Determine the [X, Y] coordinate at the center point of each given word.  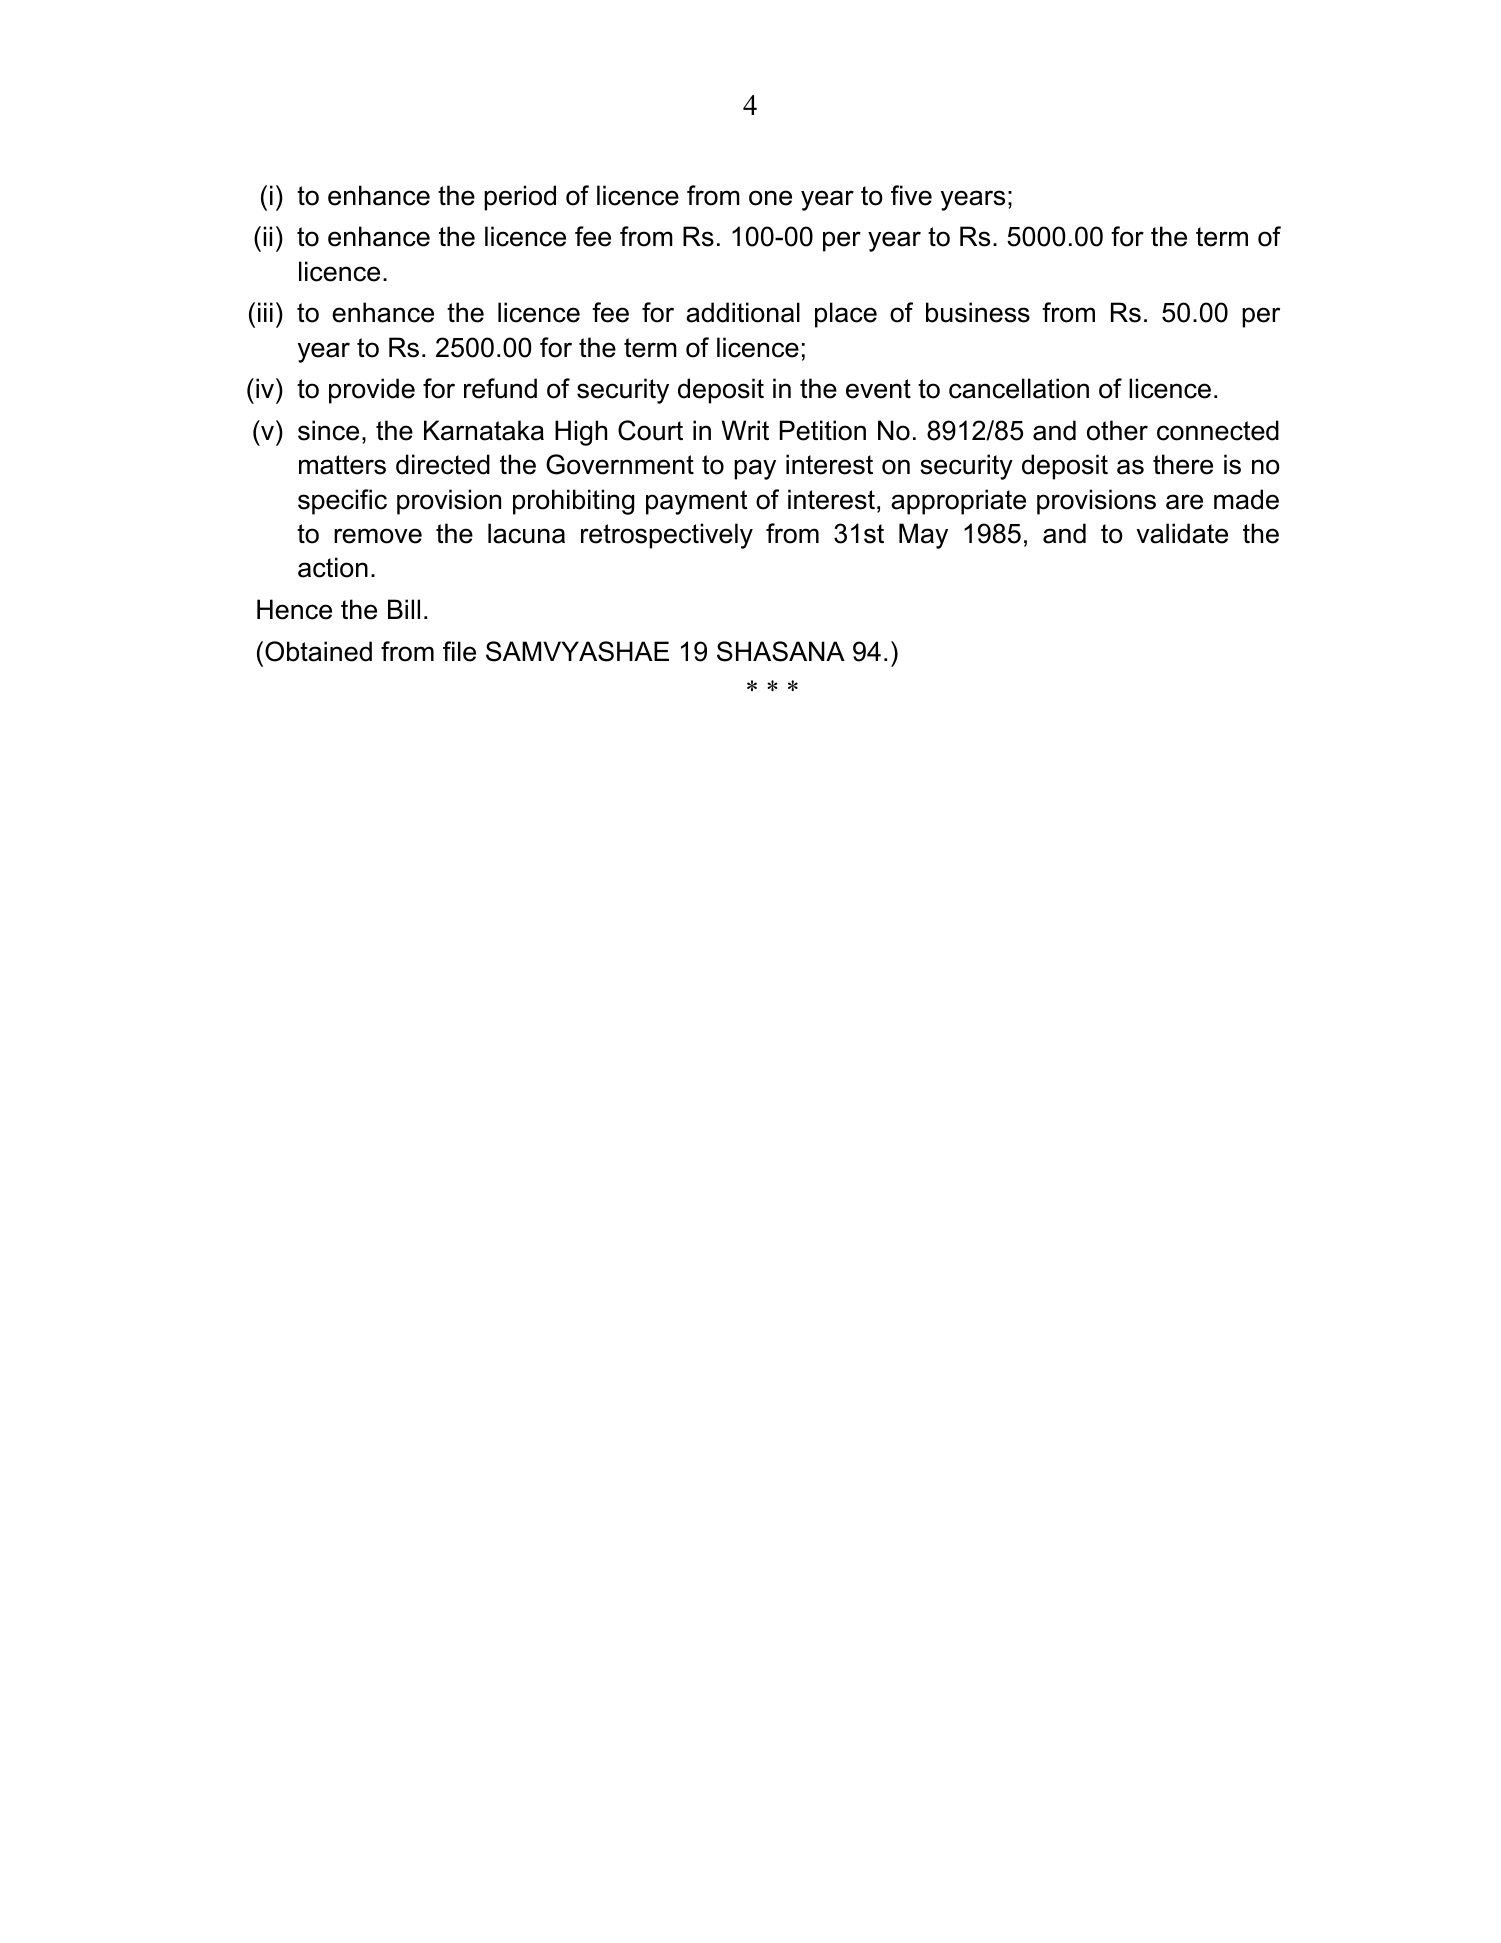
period [520, 198]
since [328, 430]
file [459, 651]
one [770, 198]
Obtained [318, 651]
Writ [745, 430]
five [911, 195]
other [1117, 430]
